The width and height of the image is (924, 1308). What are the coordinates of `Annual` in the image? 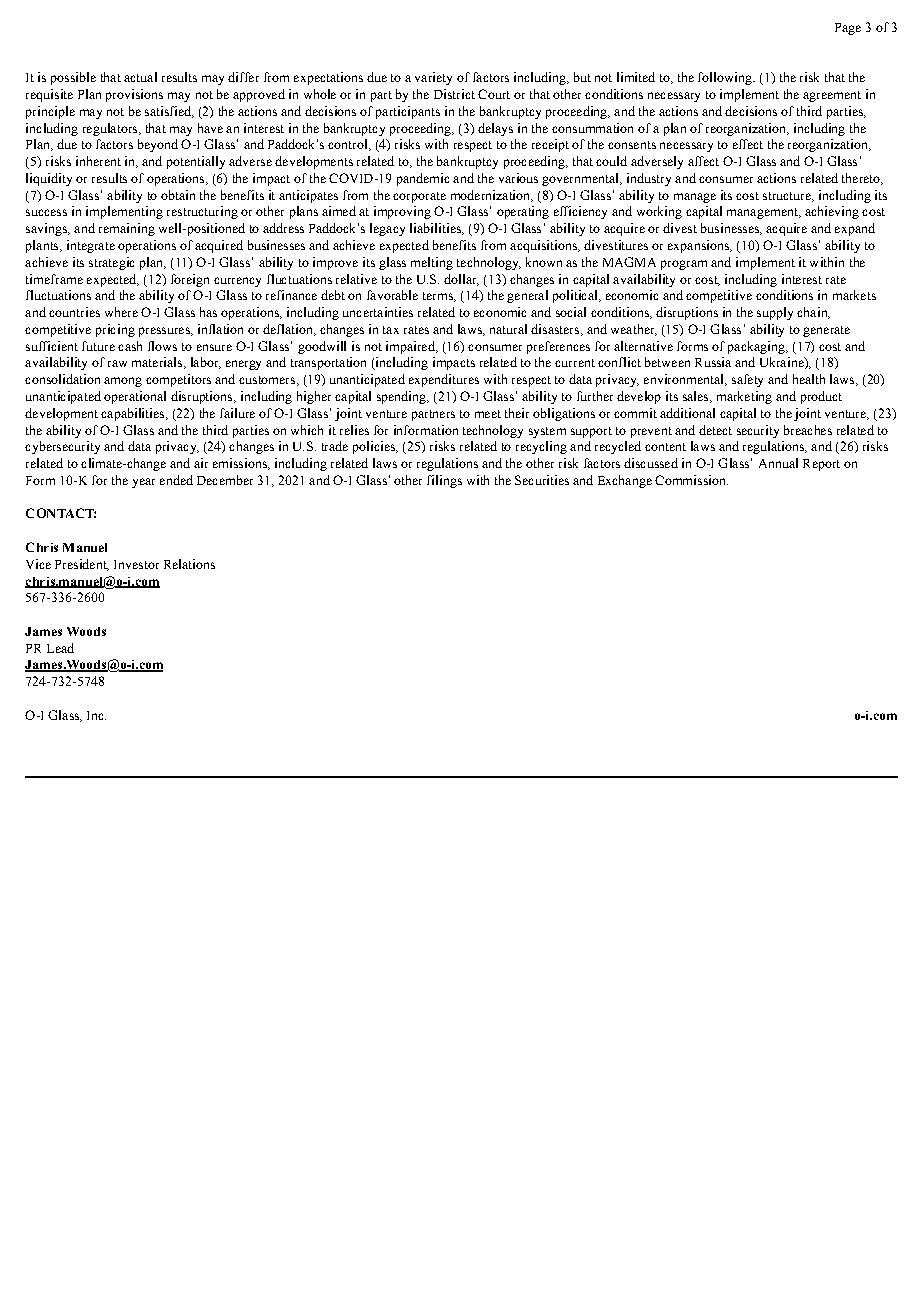 It's located at (778, 463).
